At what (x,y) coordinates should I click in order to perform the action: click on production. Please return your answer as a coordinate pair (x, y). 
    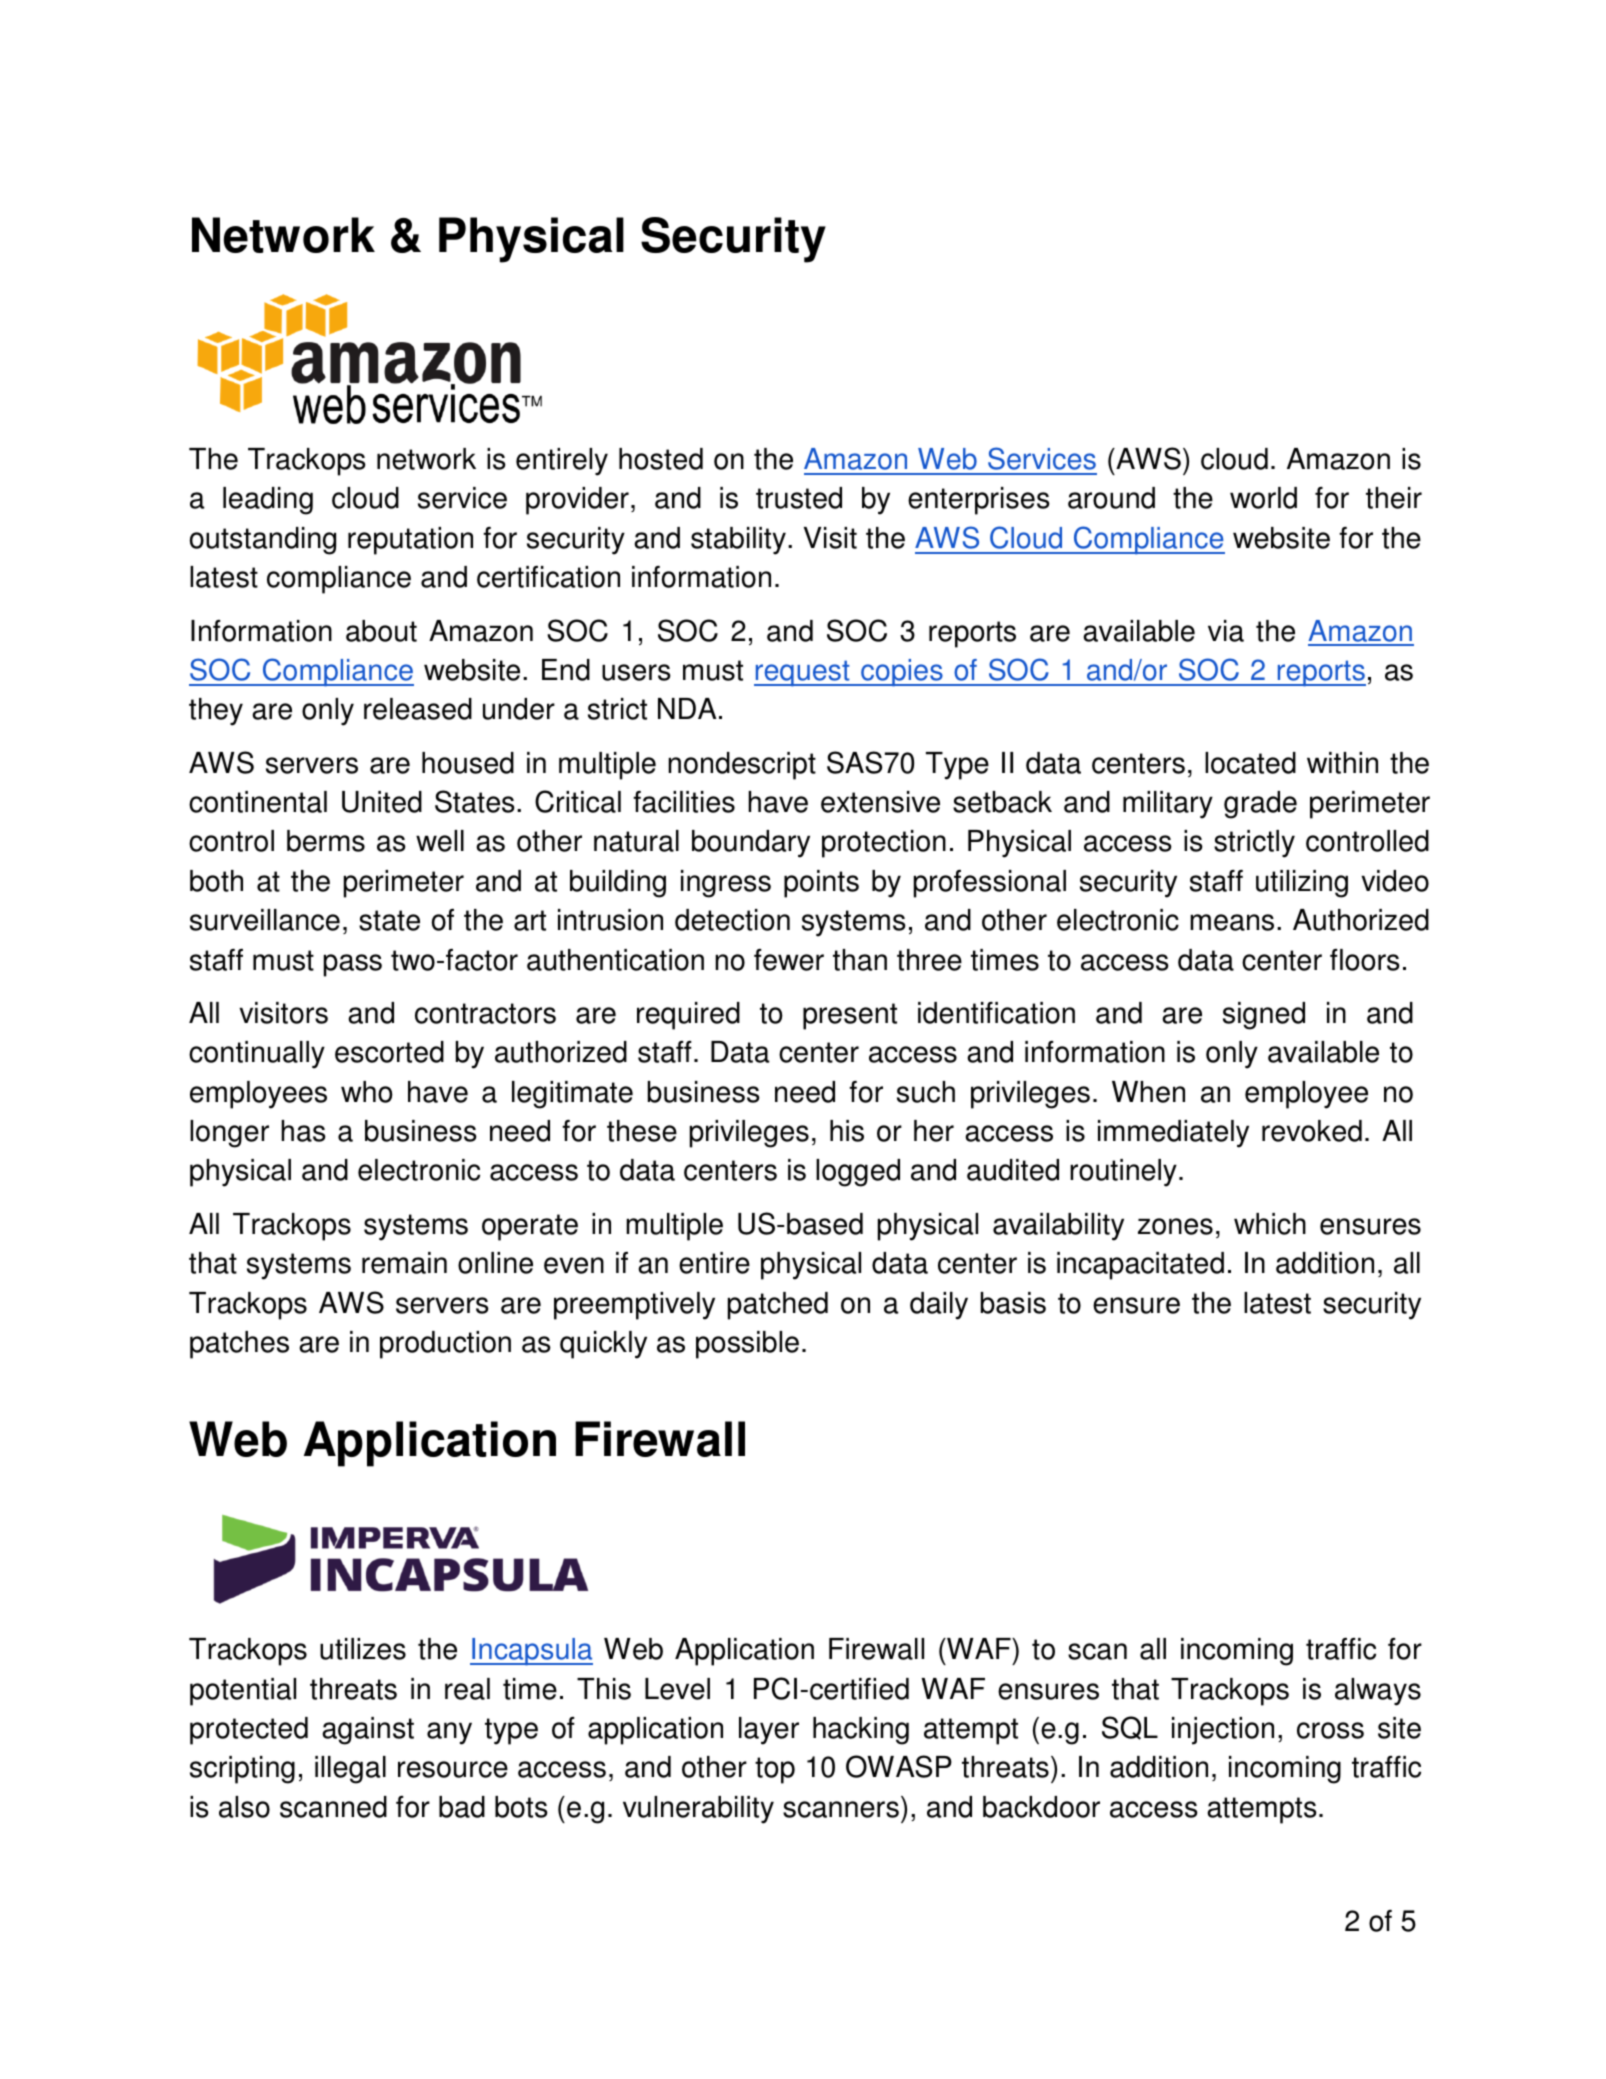
    Looking at the image, I should click on (445, 1345).
